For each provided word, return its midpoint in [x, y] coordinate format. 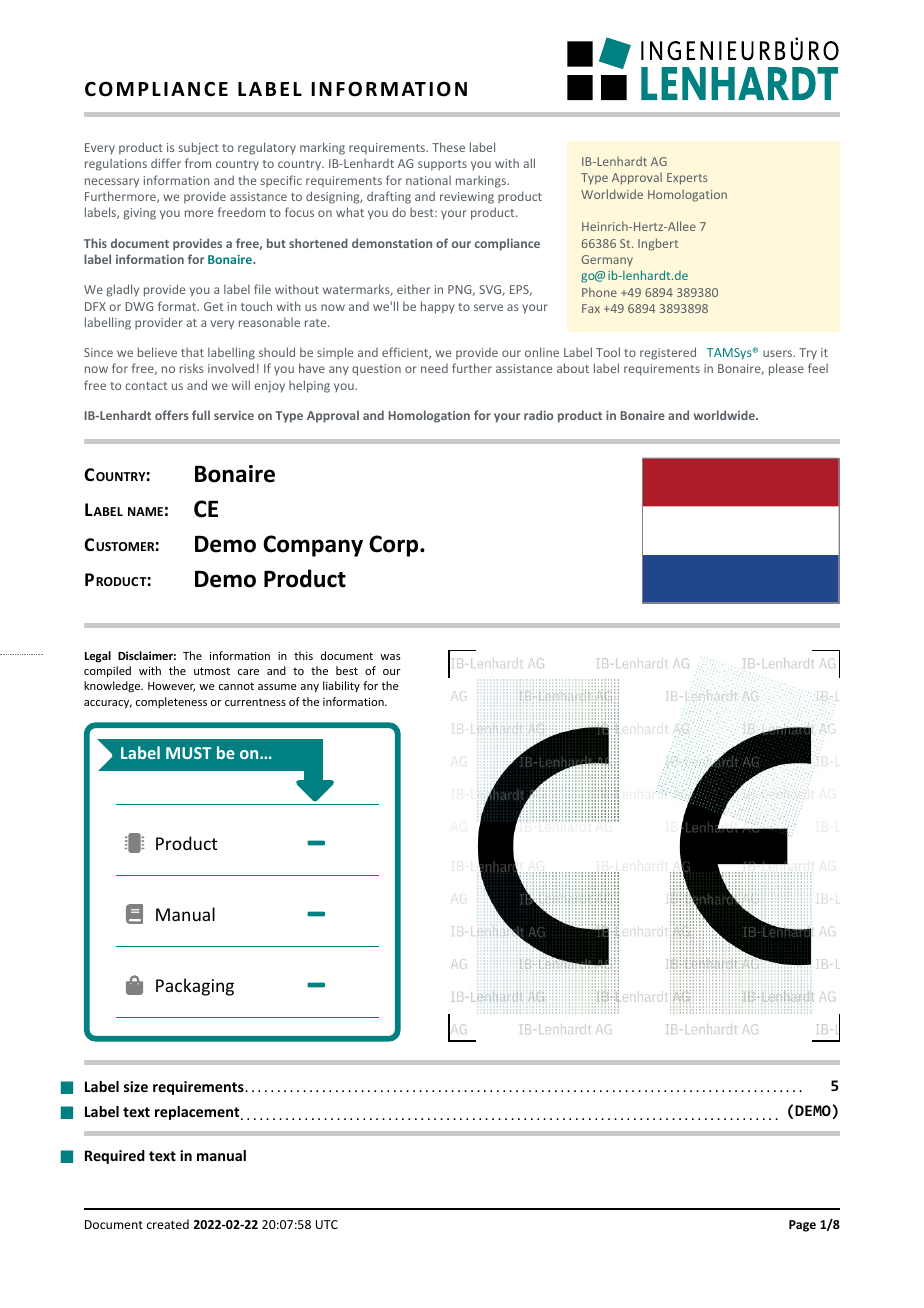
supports [442, 165]
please [786, 369]
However [171, 687]
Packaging [195, 987]
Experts [687, 179]
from [198, 163]
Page [802, 1226]
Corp [395, 546]
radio [538, 415]
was [390, 657]
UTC [327, 1224]
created [168, 1224]
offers [171, 415]
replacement [198, 1113]
